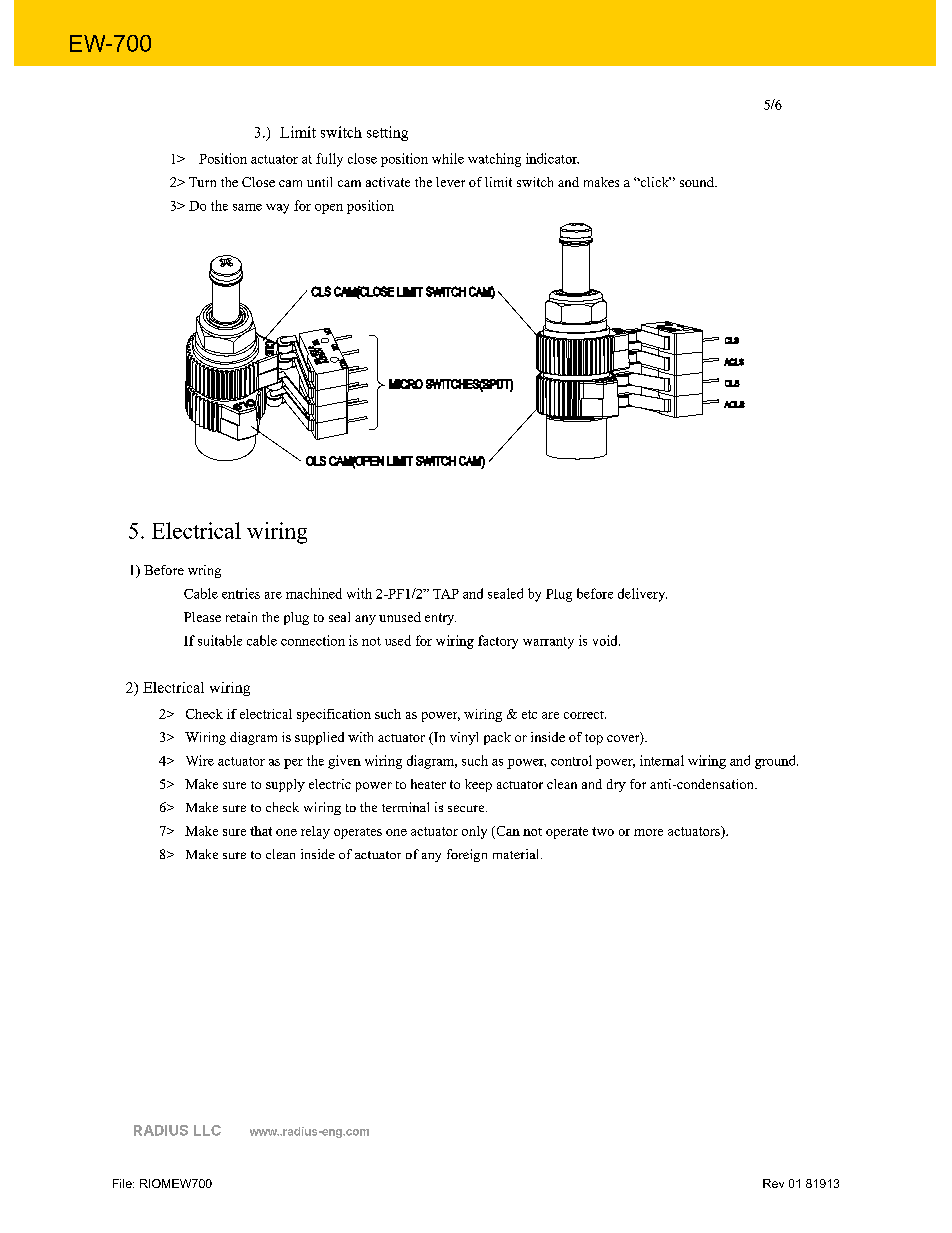 This screenshot has height=1233, width=952. Describe the element at coordinates (448, 158) in the screenshot. I see `while` at that location.
